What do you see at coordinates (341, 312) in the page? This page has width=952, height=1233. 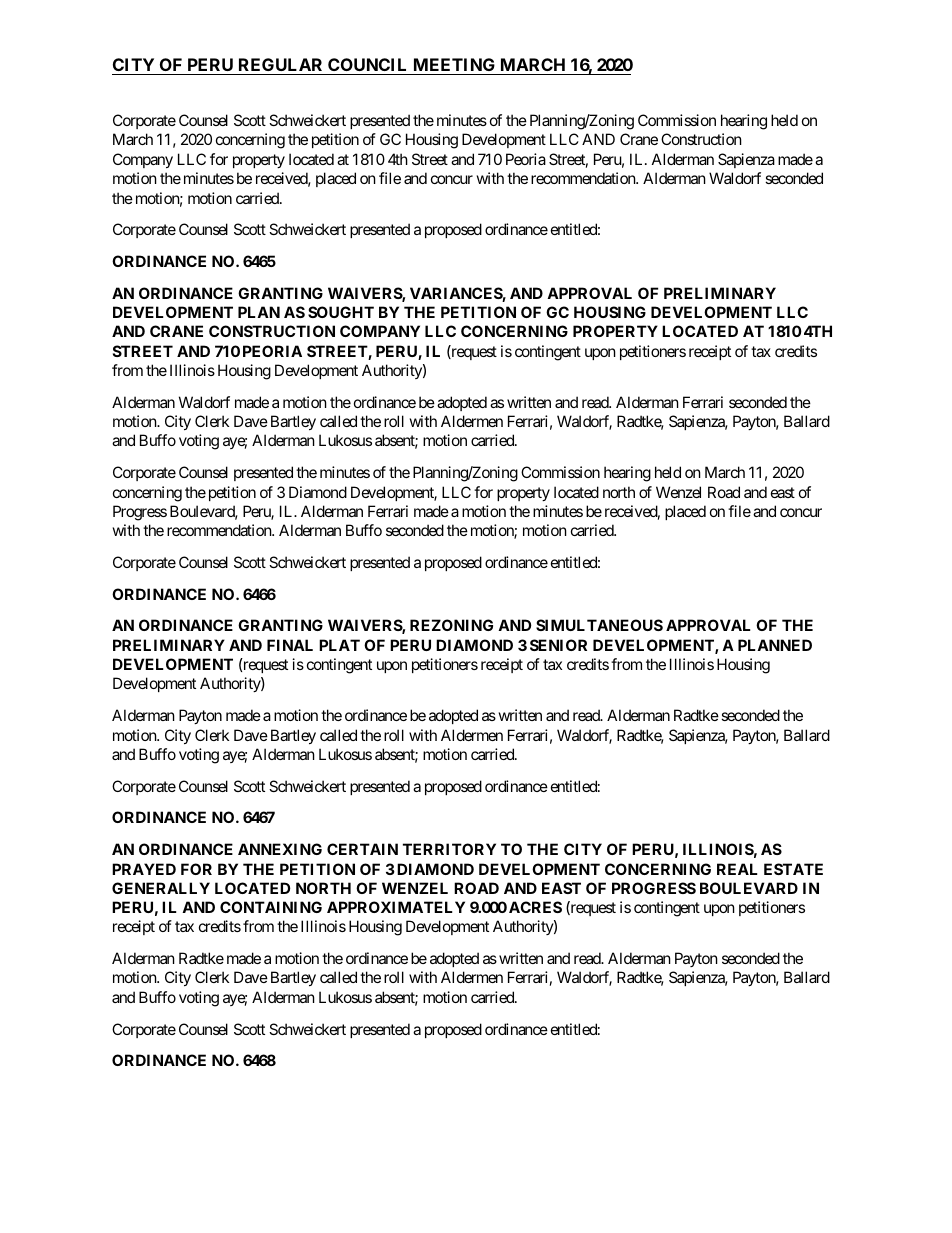 I see `SOUGHT` at bounding box center [341, 312].
